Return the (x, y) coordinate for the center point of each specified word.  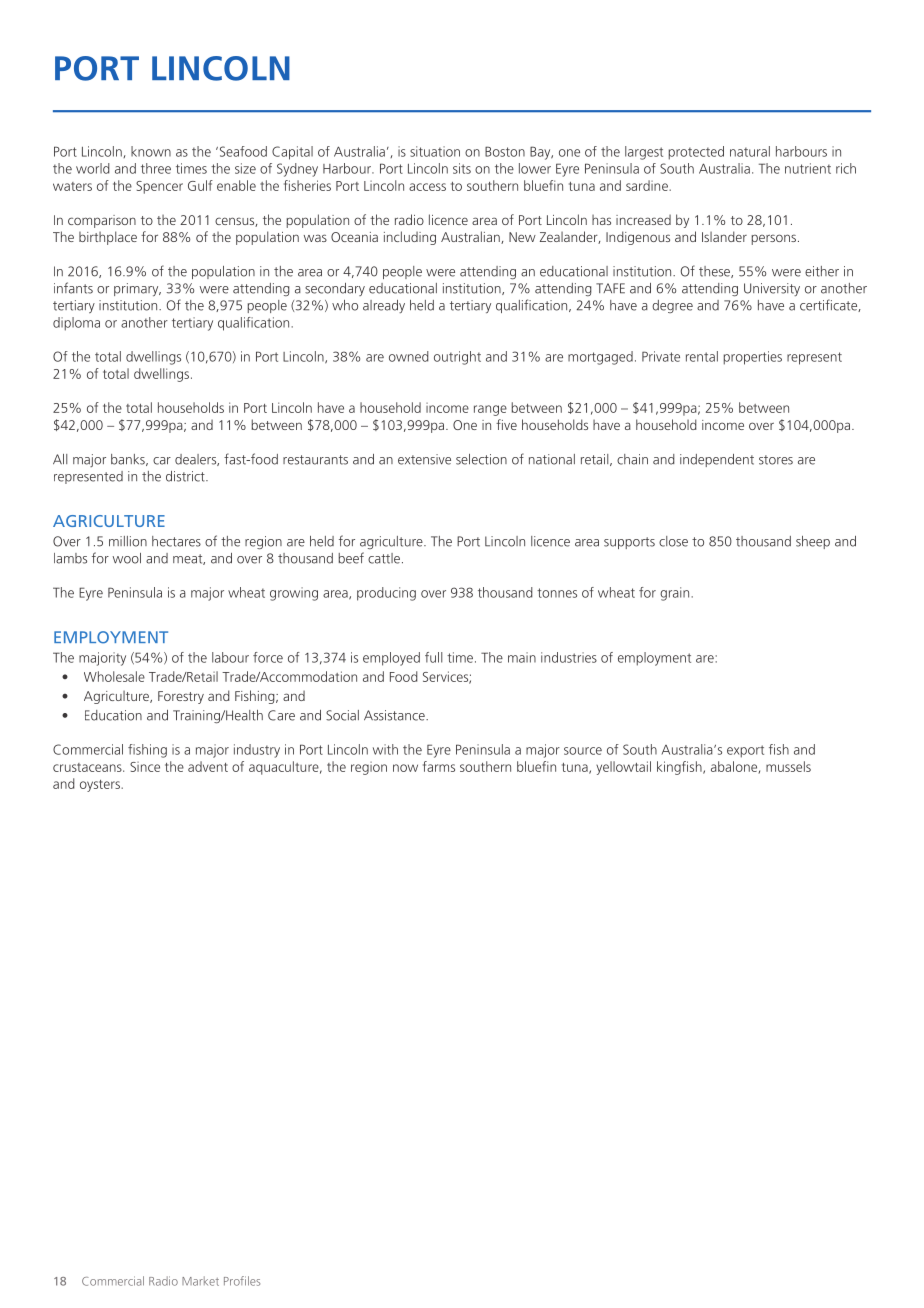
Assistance (395, 715)
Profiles (242, 1281)
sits (462, 168)
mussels (788, 766)
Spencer (159, 187)
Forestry (181, 697)
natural (750, 151)
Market (200, 1281)
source (583, 751)
